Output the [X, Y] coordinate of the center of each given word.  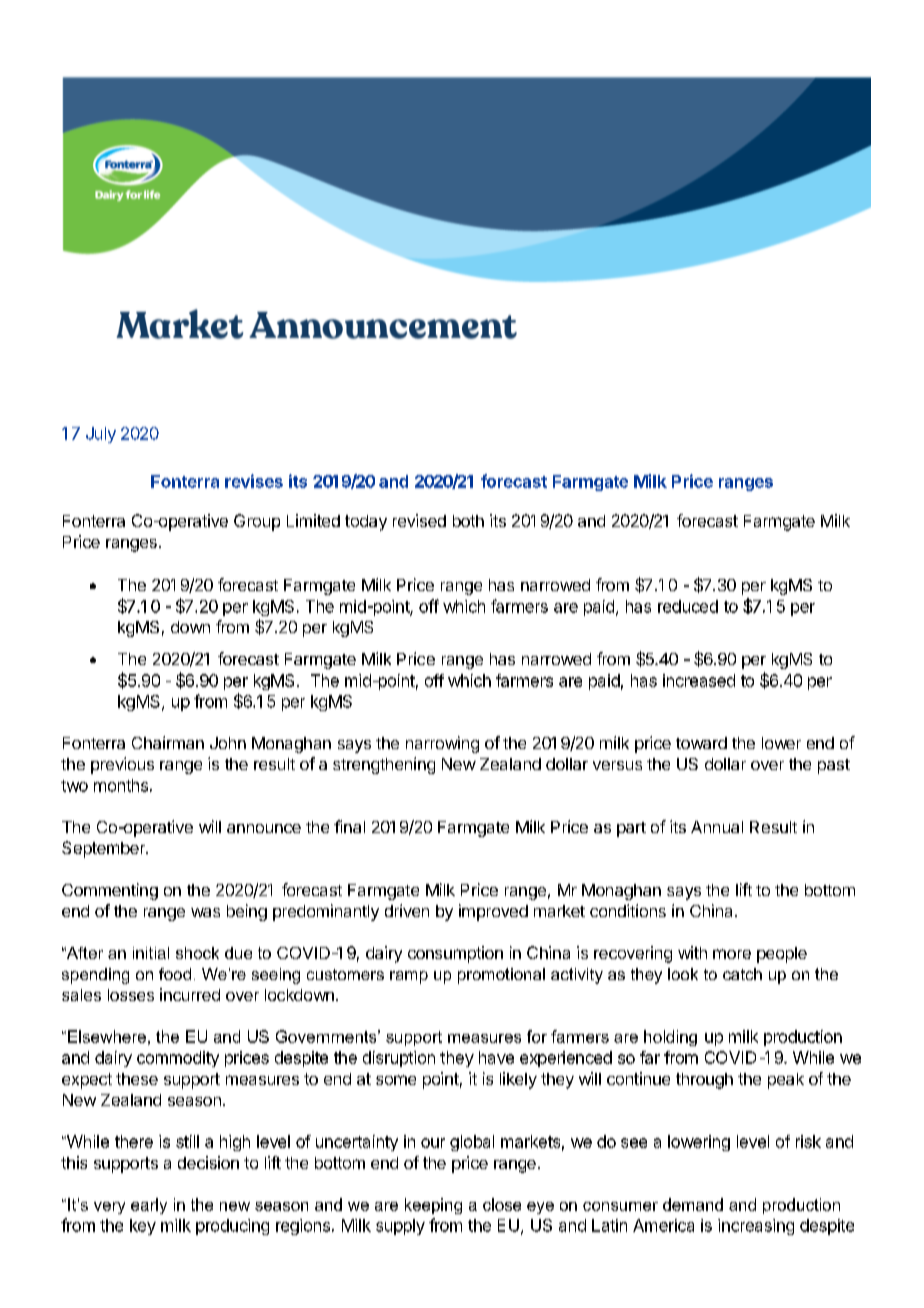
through [704, 1081]
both [468, 521]
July [101, 435]
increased [699, 680]
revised [419, 520]
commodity [178, 1059]
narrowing [442, 744]
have [496, 1057]
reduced [688, 606]
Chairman [168, 742]
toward [701, 743]
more [732, 954]
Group [257, 522]
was [205, 912]
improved [493, 912]
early [149, 1206]
